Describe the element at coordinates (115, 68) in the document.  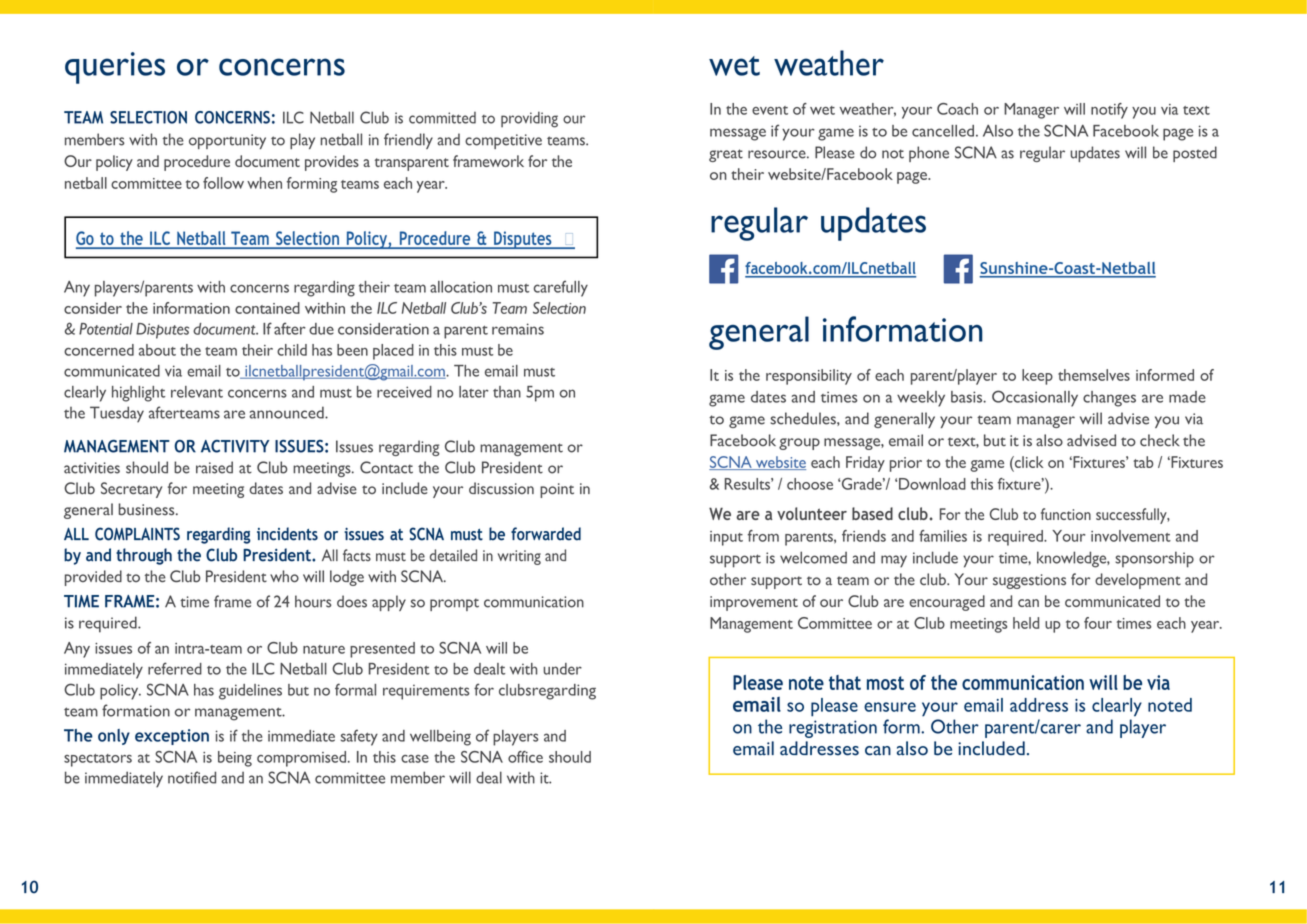
I see `queries` at that location.
